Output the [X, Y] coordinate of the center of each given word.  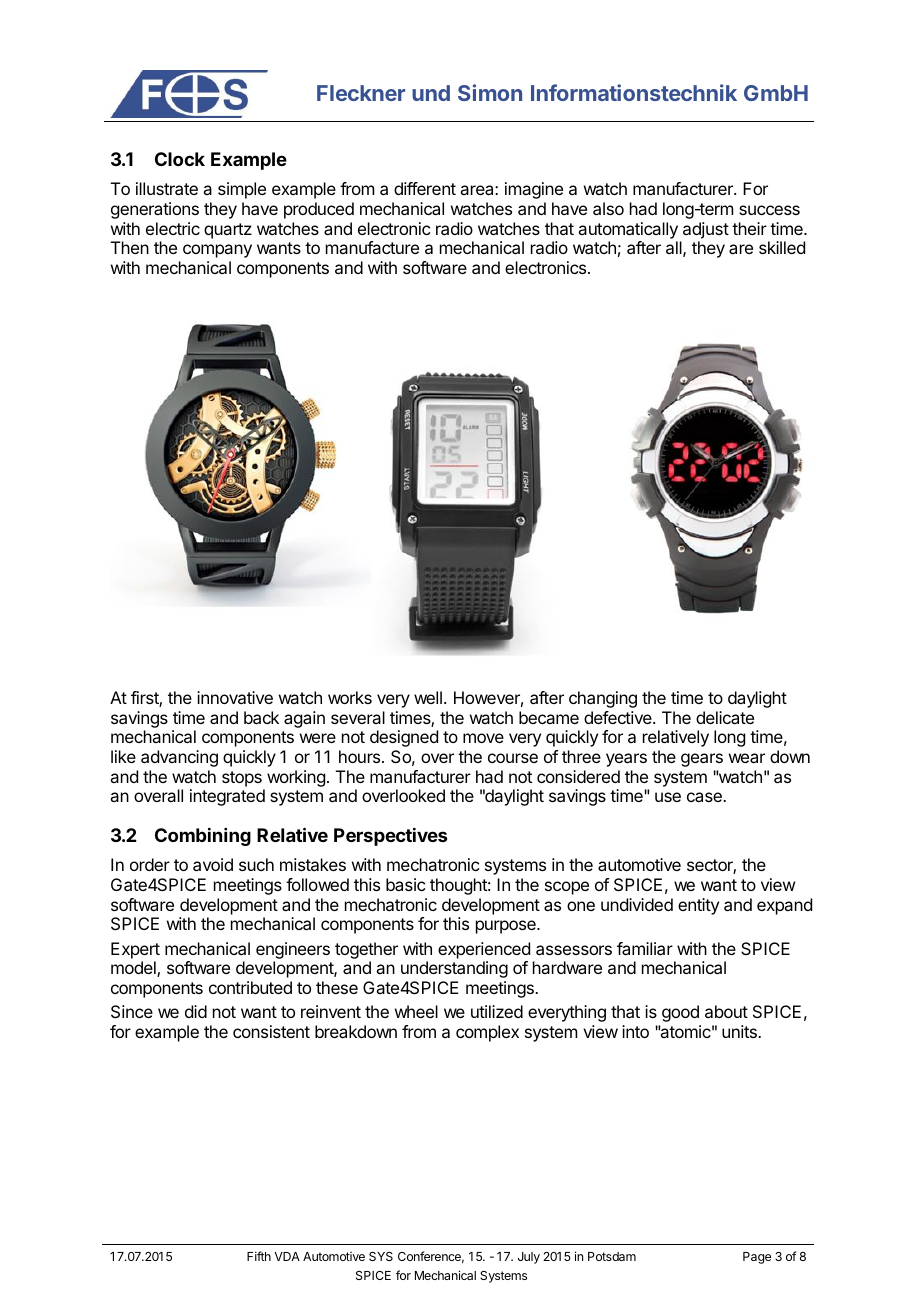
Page [757, 1258]
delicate [725, 717]
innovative [235, 697]
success [769, 210]
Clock [180, 159]
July [529, 1258]
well [428, 697]
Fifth [259, 1256]
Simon [490, 92]
